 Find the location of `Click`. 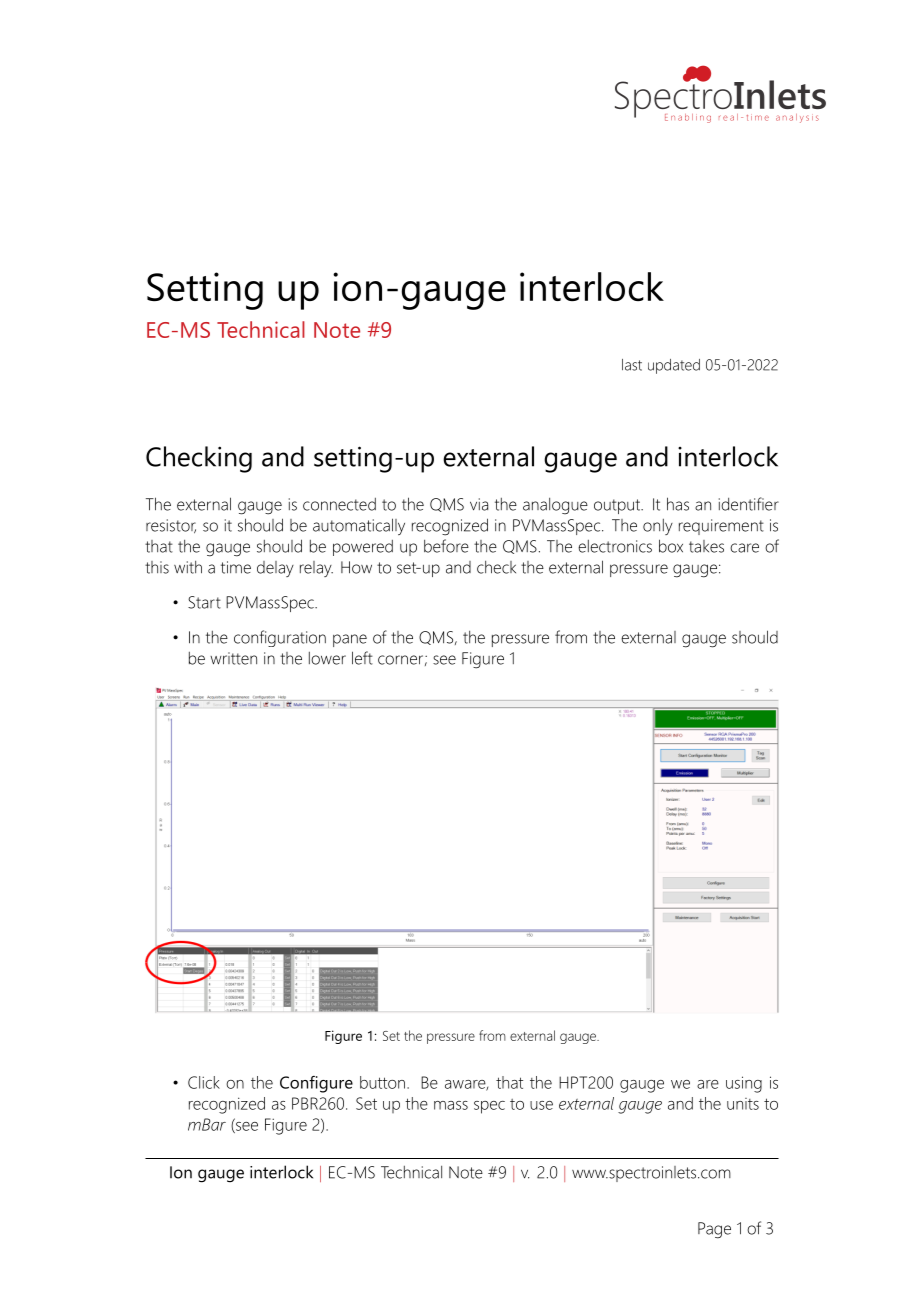

Click is located at coordinates (204, 1082).
